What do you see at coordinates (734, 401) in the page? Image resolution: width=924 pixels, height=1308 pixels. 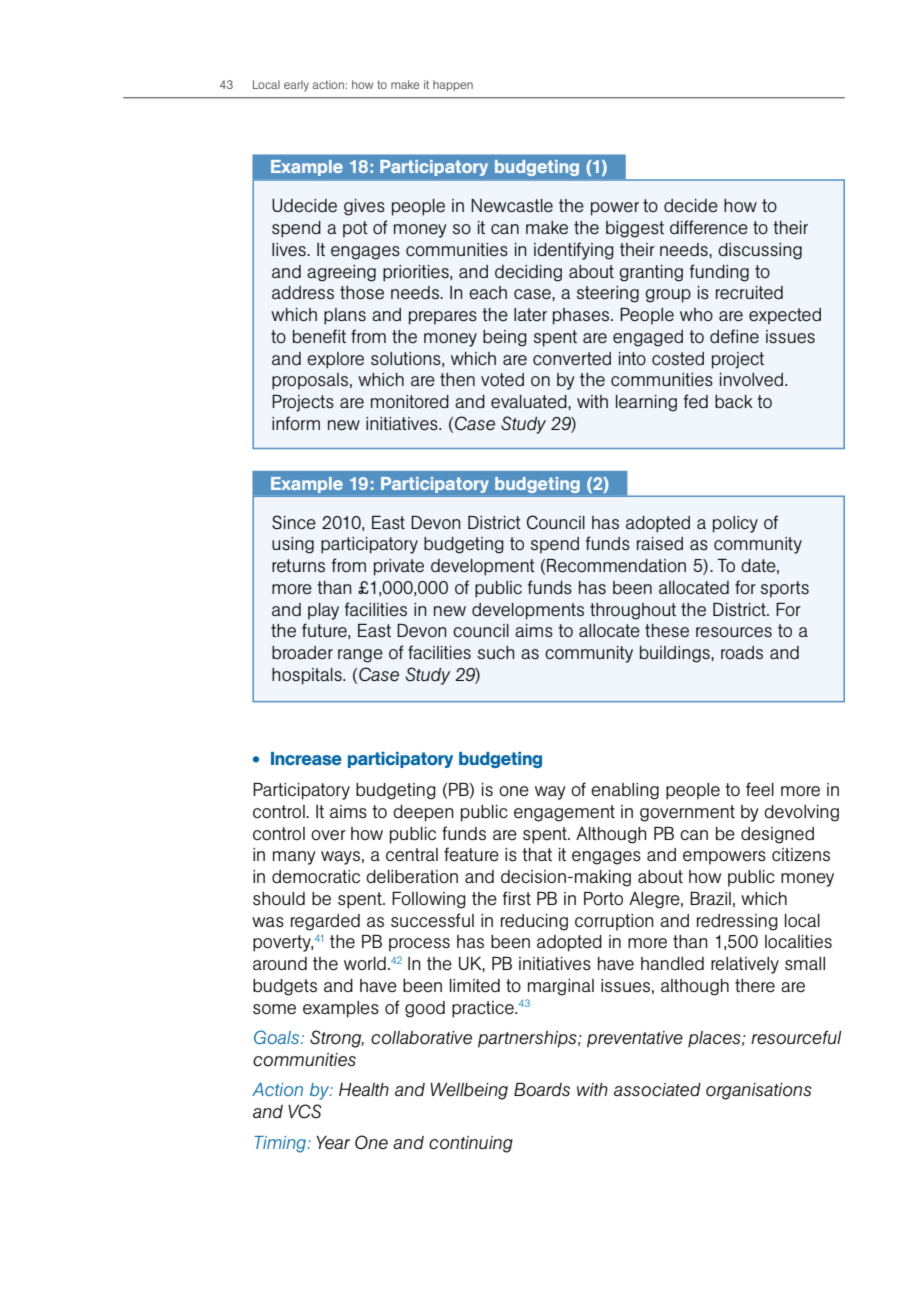 I see `back` at bounding box center [734, 401].
